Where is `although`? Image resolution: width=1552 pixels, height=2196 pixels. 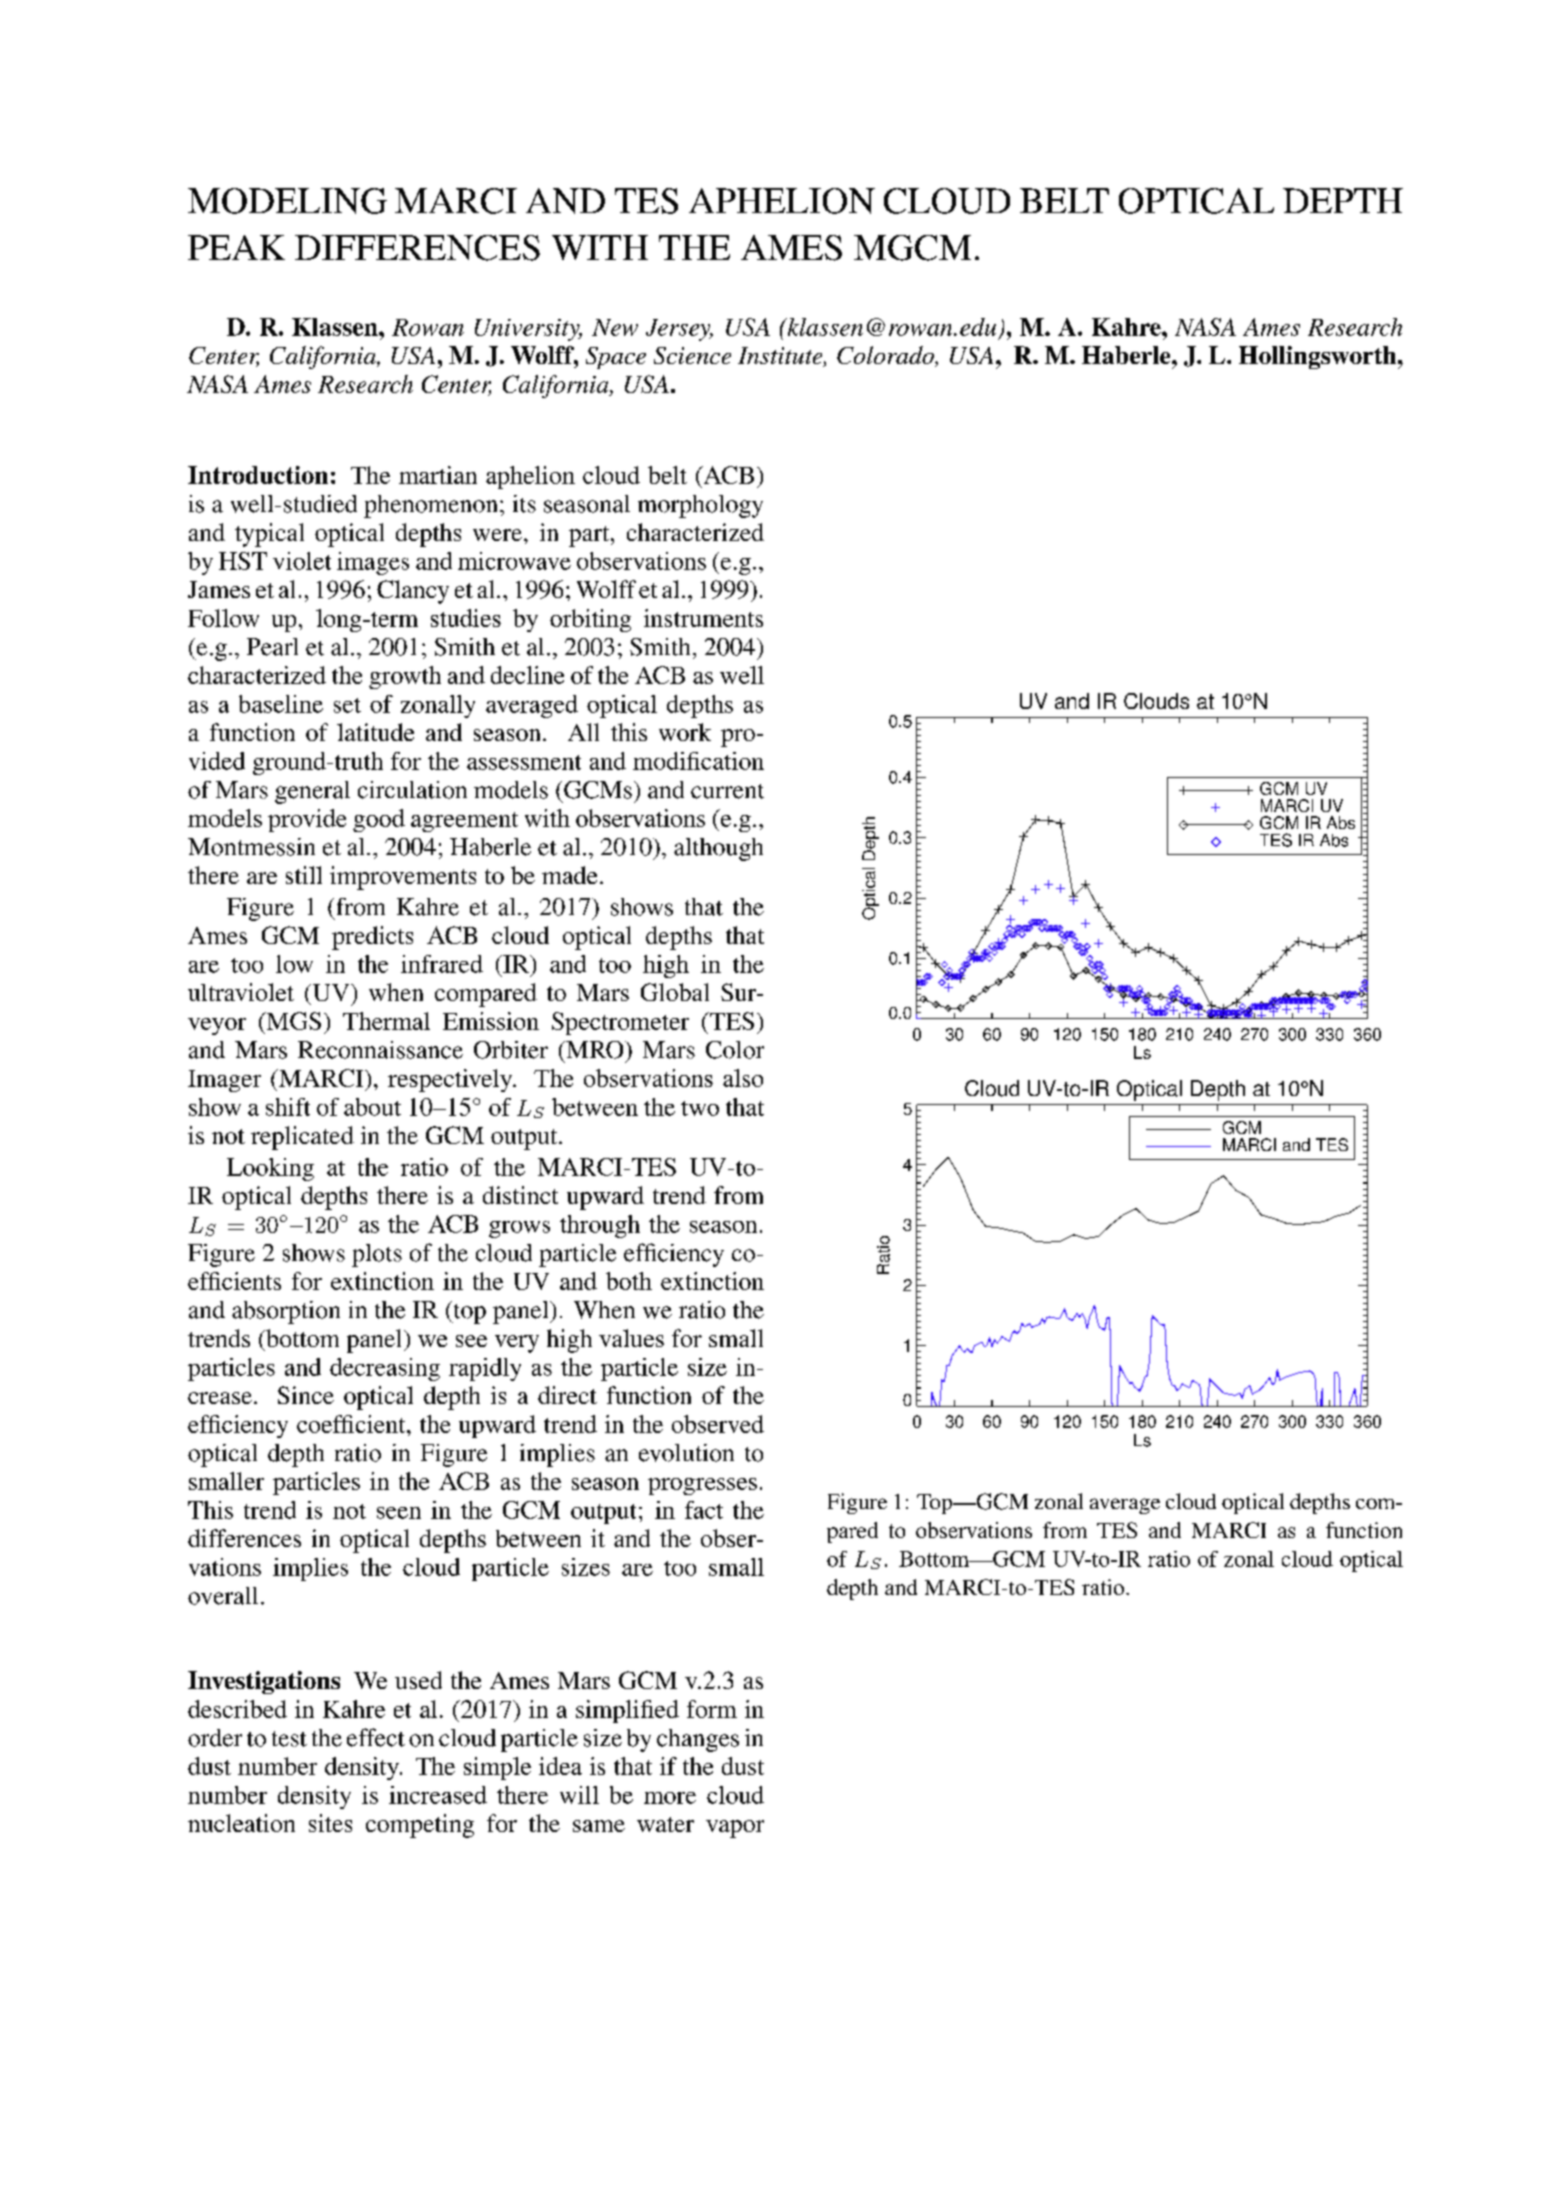 although is located at coordinates (718, 849).
